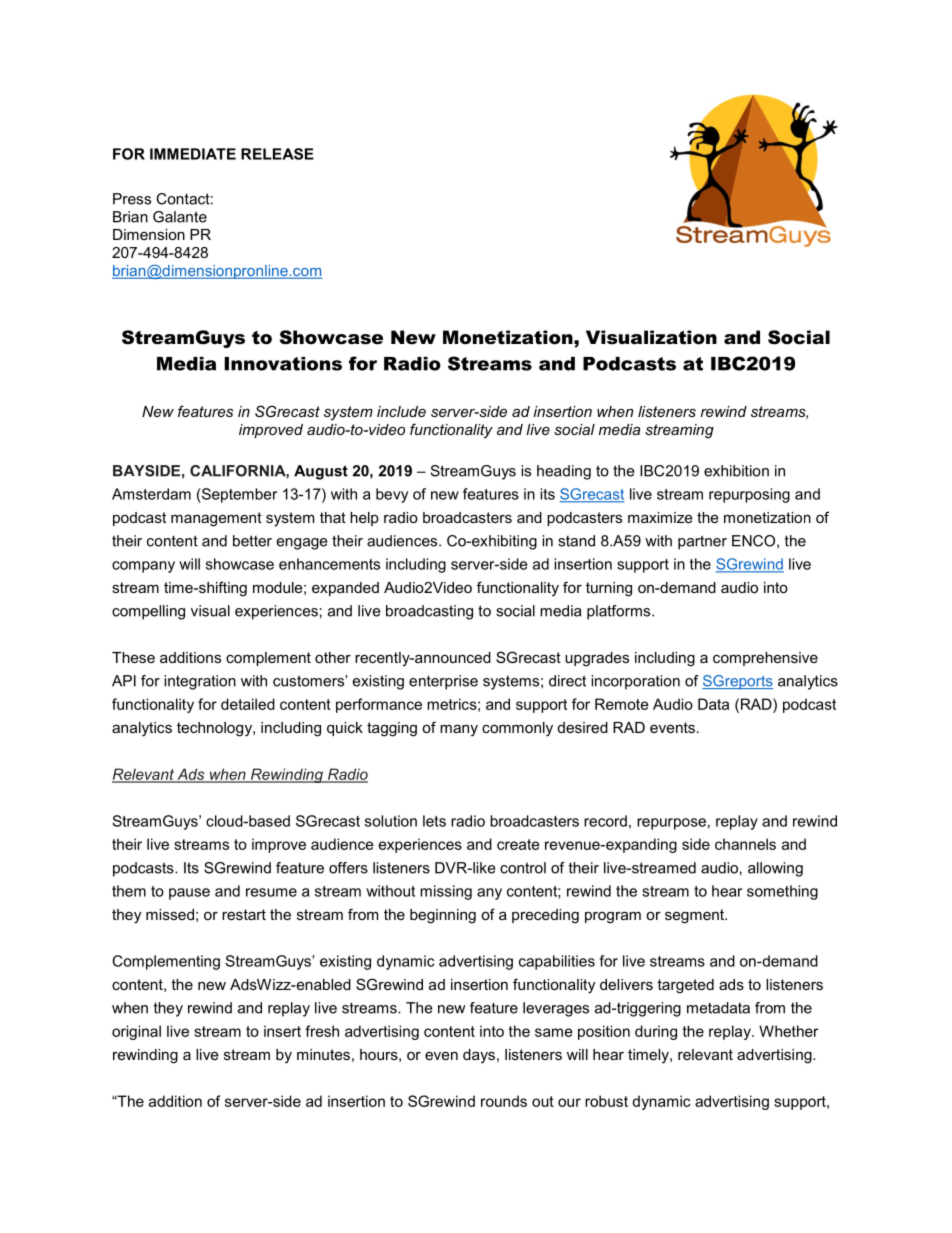 Image resolution: width=952 pixels, height=1233 pixels. Describe the element at coordinates (749, 495) in the page. I see `repurposing` at that location.
